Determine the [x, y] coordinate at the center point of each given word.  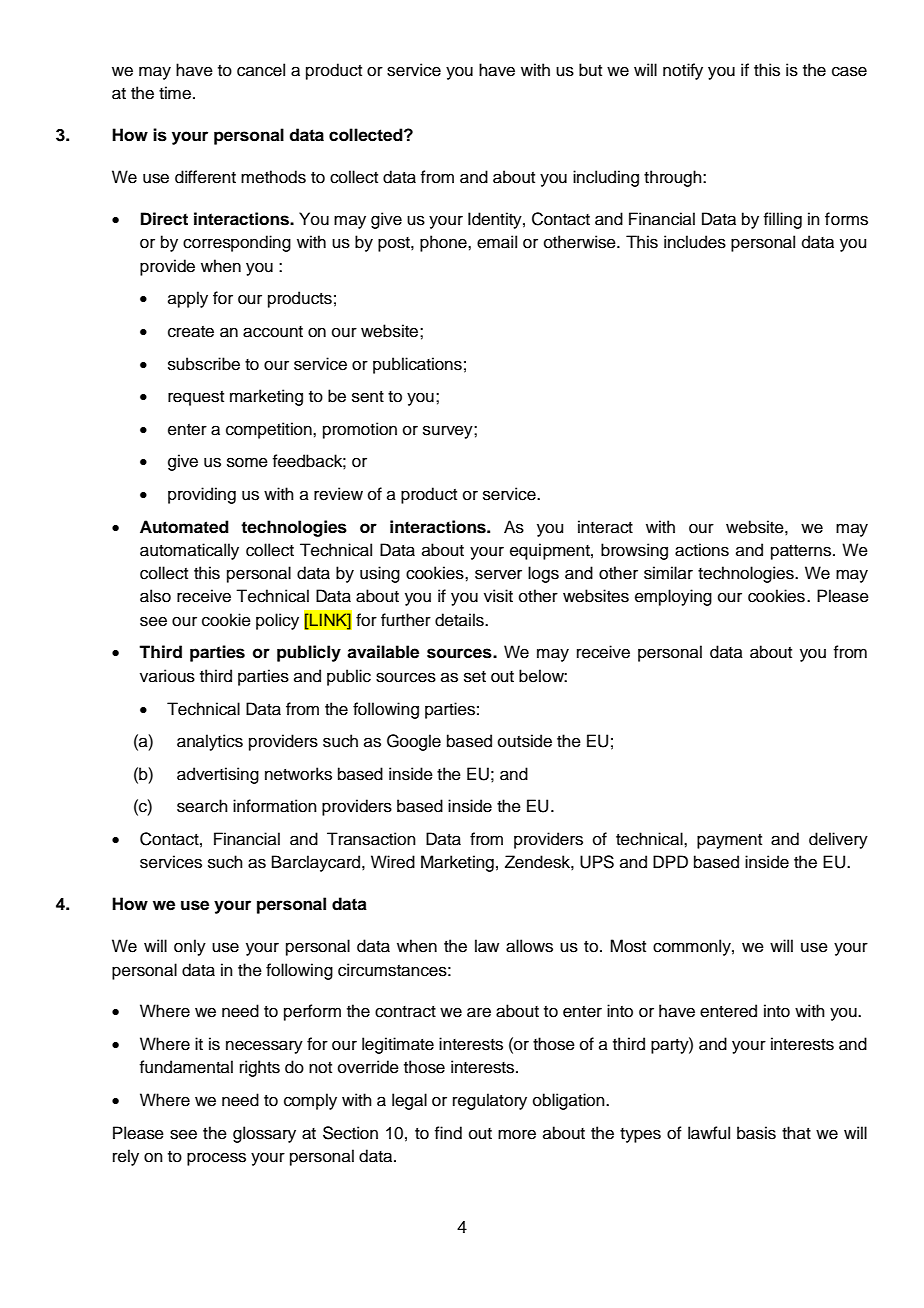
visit [498, 596]
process [216, 1159]
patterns [802, 552]
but [590, 70]
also [155, 596]
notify [683, 71]
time [175, 93]
